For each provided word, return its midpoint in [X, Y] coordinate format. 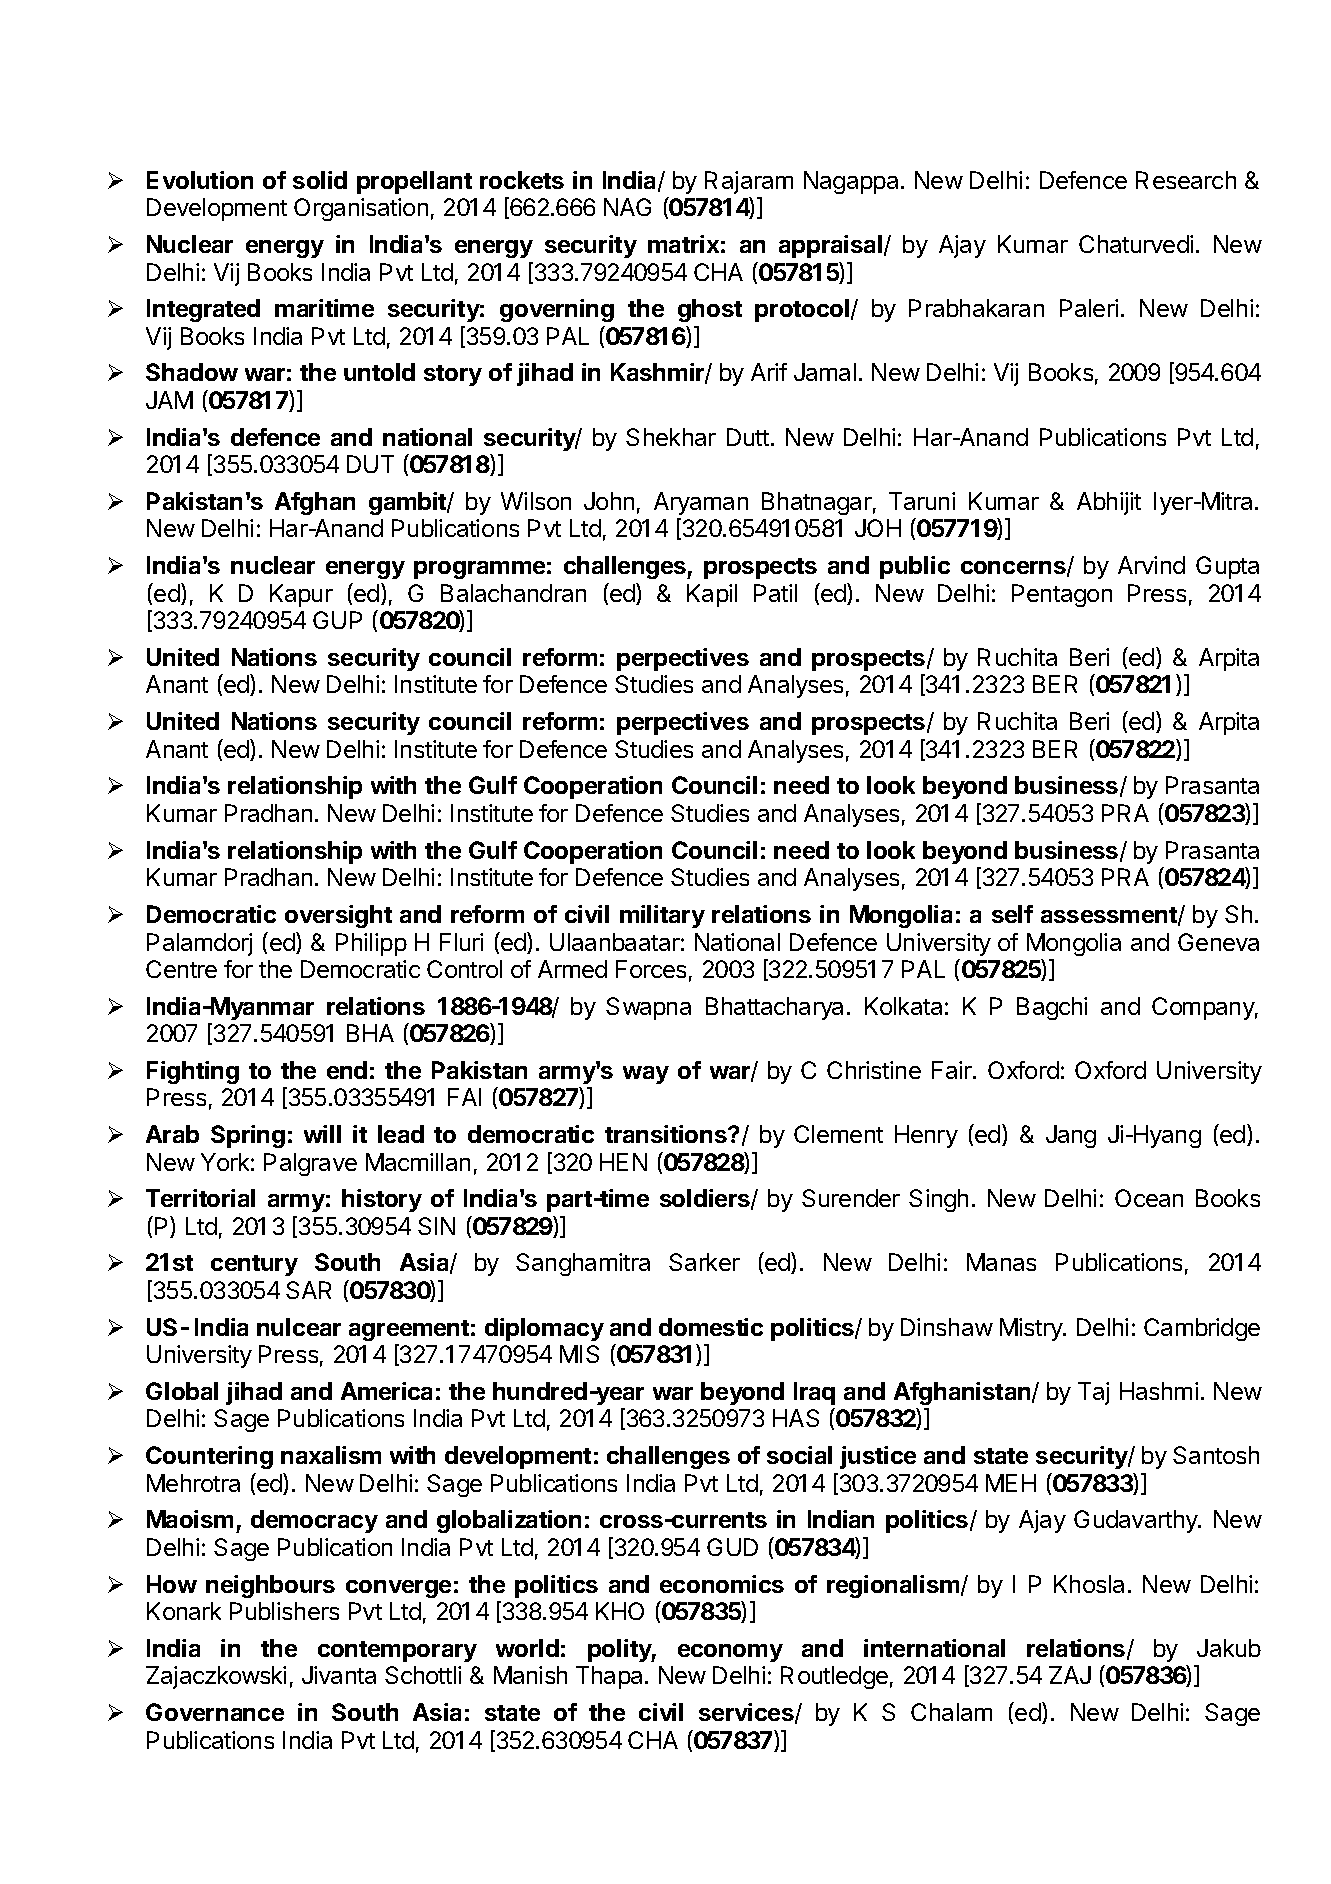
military [662, 916]
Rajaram [749, 182]
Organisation [361, 209]
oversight [338, 916]
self [1012, 914]
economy [730, 1653]
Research [1186, 180]
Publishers [284, 1611]
